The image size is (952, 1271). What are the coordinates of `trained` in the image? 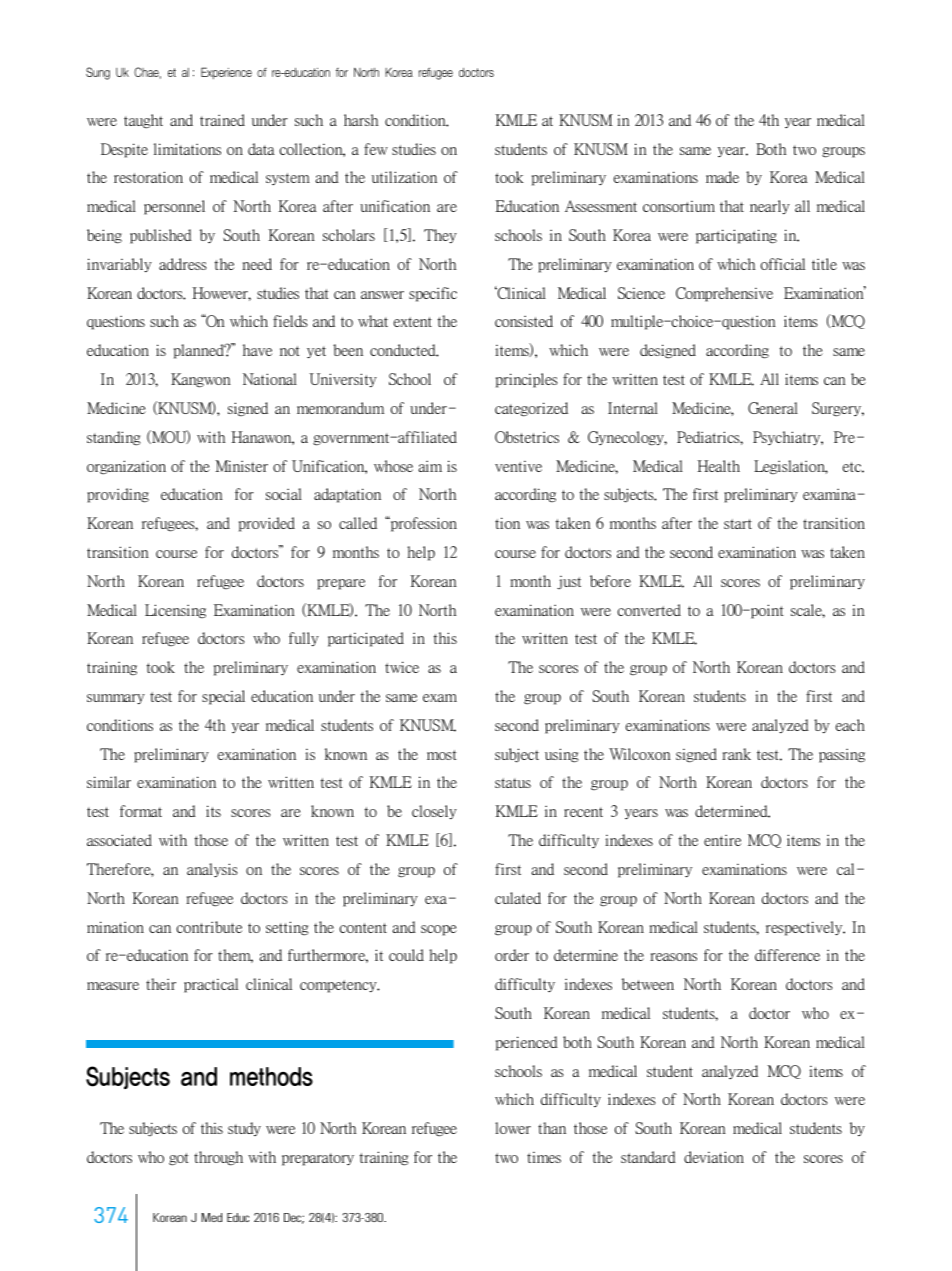 It's located at (222, 120).
